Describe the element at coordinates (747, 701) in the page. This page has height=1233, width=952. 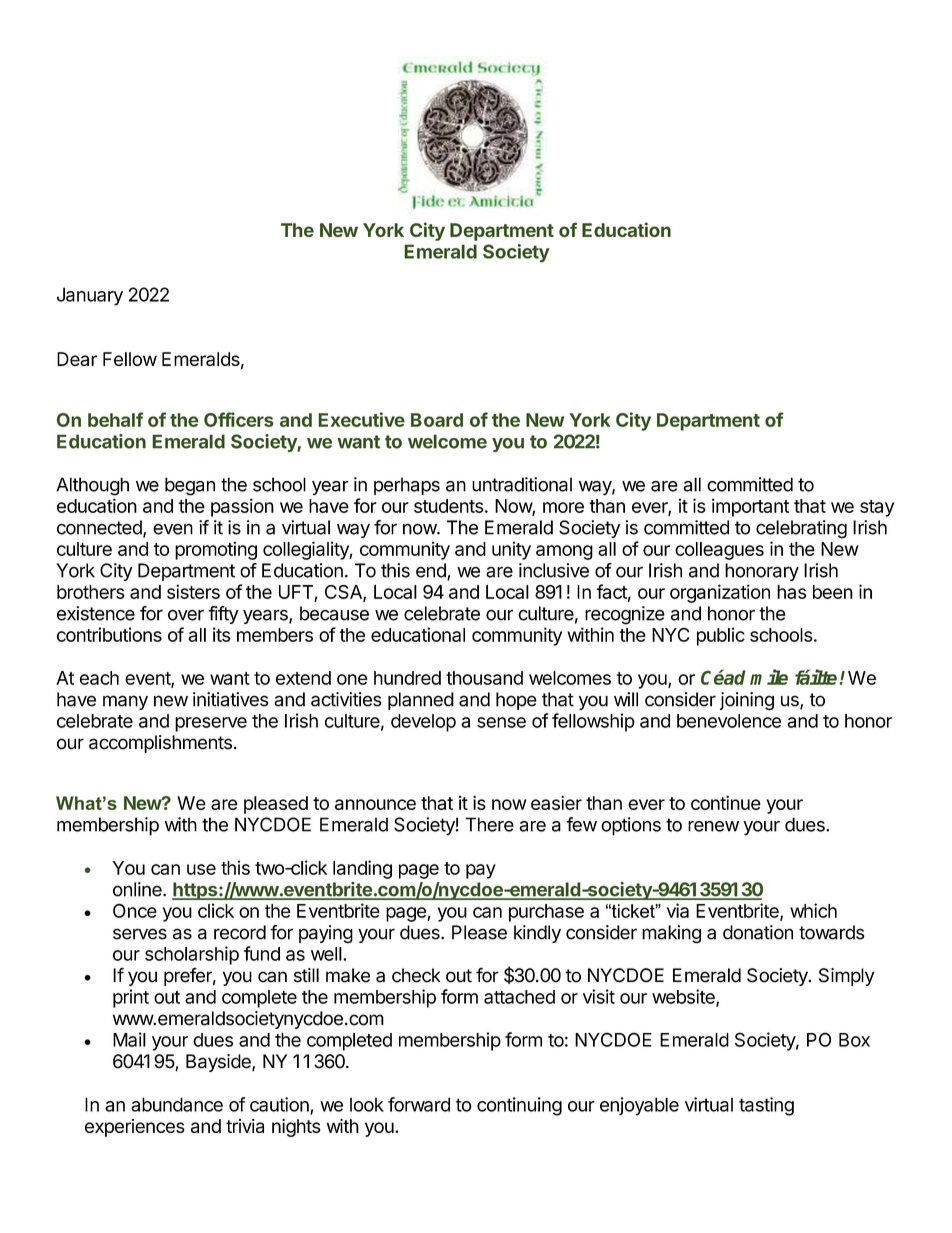
I see `joining` at that location.
